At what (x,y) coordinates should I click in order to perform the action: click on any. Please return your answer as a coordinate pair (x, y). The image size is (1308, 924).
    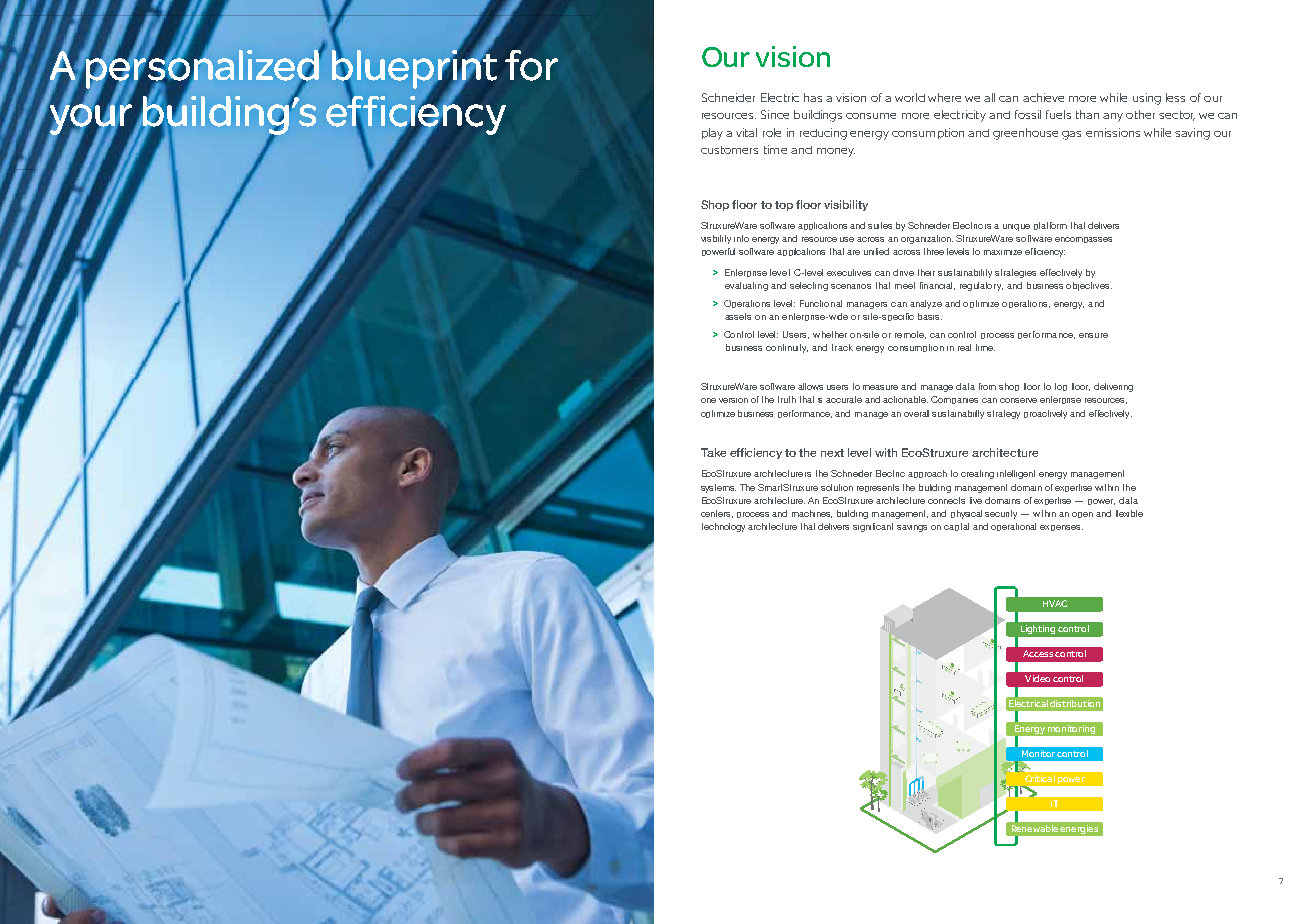
    Looking at the image, I should click on (1113, 117).
